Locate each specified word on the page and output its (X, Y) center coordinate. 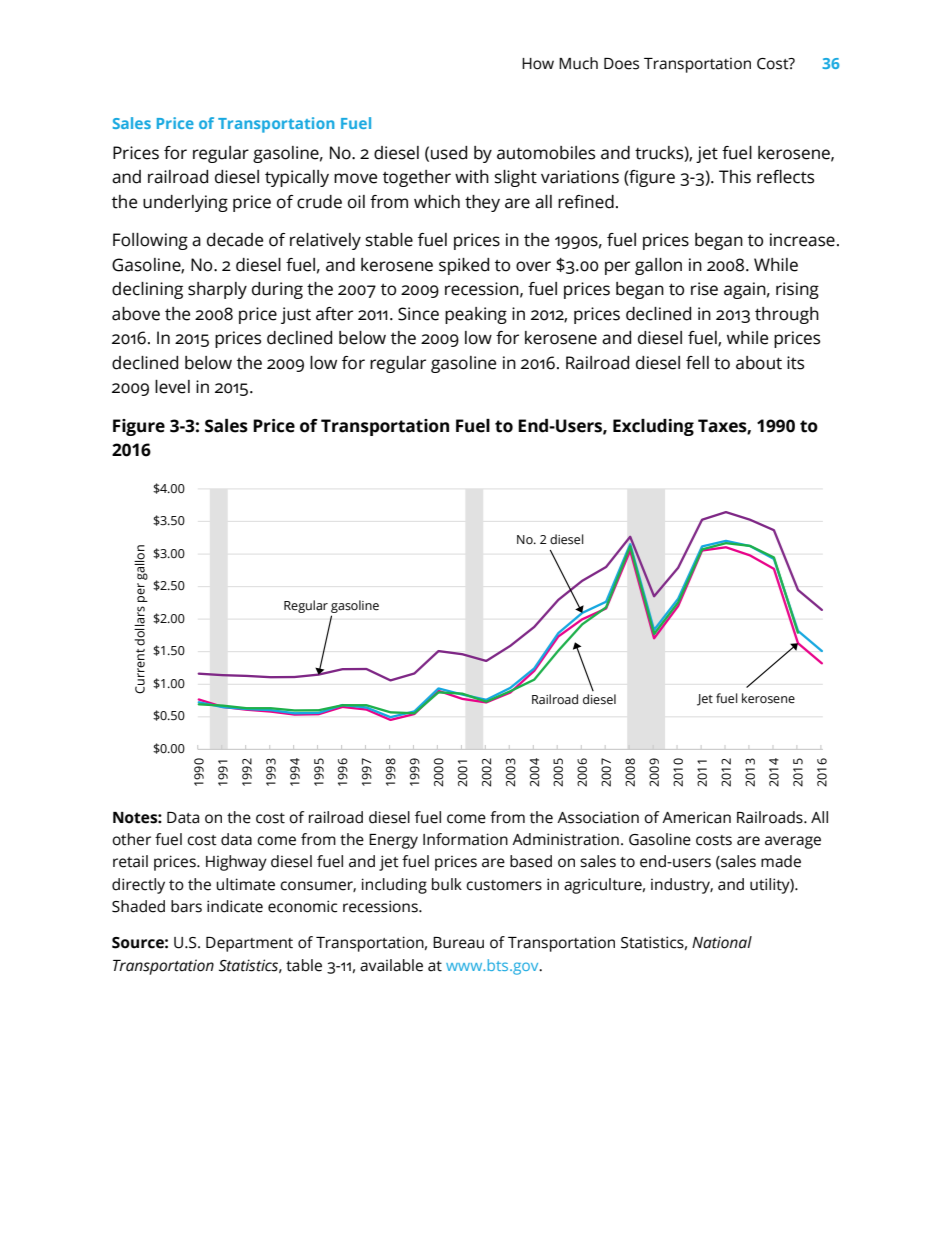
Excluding (653, 427)
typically (297, 178)
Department (249, 944)
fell (697, 363)
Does (621, 64)
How (538, 64)
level (172, 387)
